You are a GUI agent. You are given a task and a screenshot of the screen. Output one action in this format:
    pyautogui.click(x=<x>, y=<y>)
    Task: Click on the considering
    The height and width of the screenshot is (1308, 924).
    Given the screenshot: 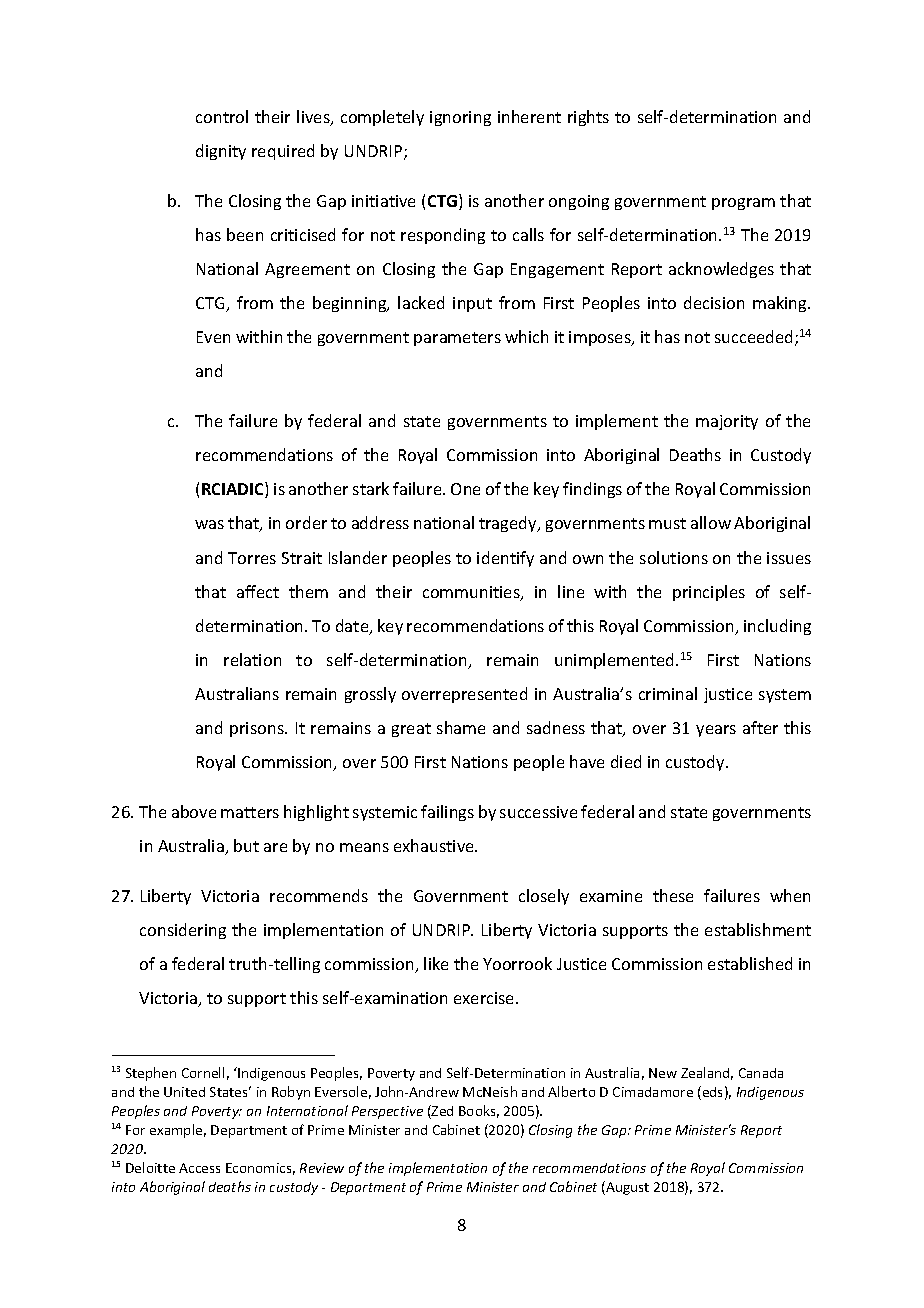 What is the action you would take?
    pyautogui.click(x=183, y=931)
